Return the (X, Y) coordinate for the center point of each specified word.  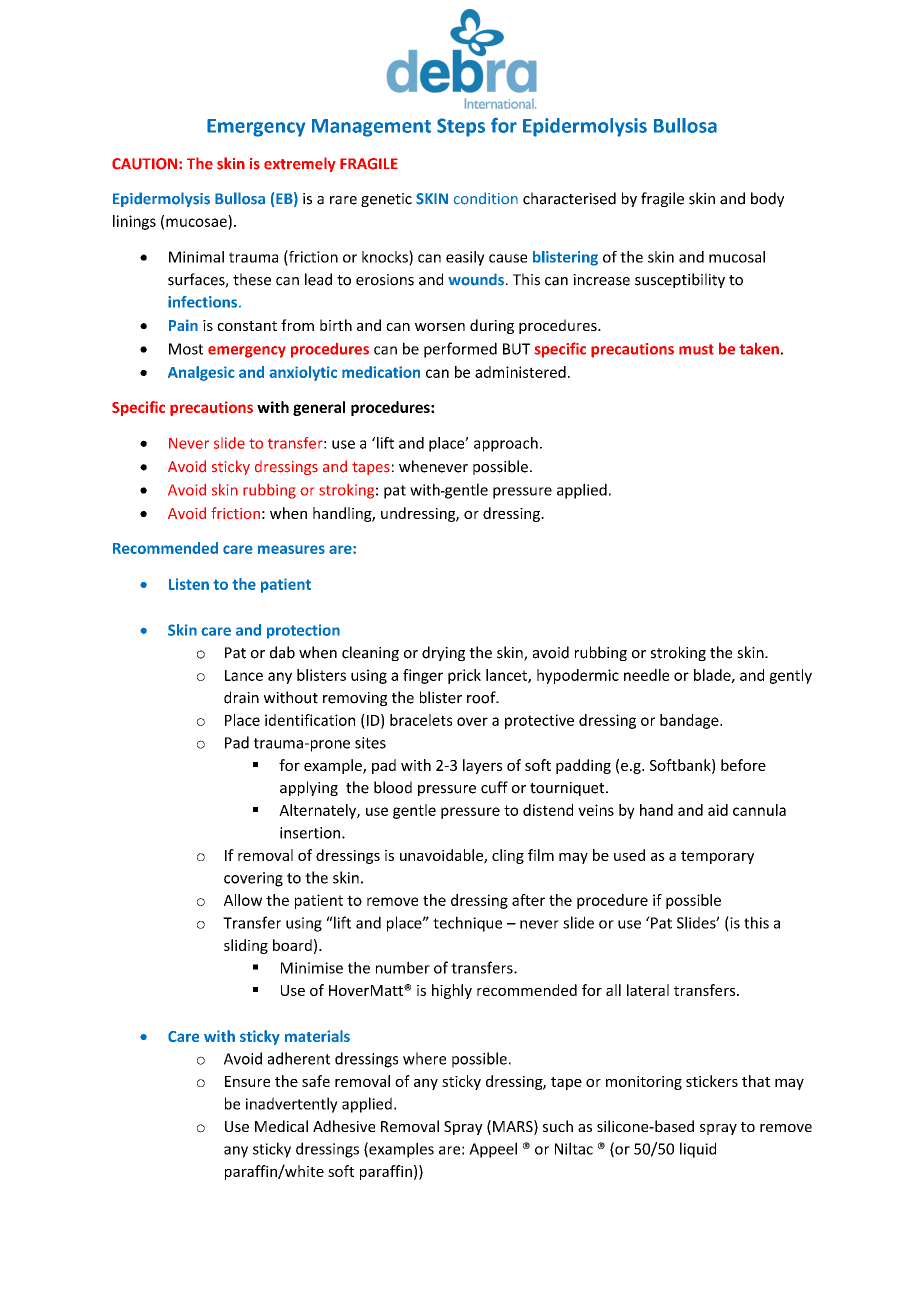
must (696, 349)
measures (291, 549)
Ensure (247, 1081)
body (767, 199)
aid (718, 810)
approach (506, 444)
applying (309, 788)
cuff (494, 787)
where (424, 1058)
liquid (698, 1150)
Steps (461, 127)
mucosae (196, 222)
